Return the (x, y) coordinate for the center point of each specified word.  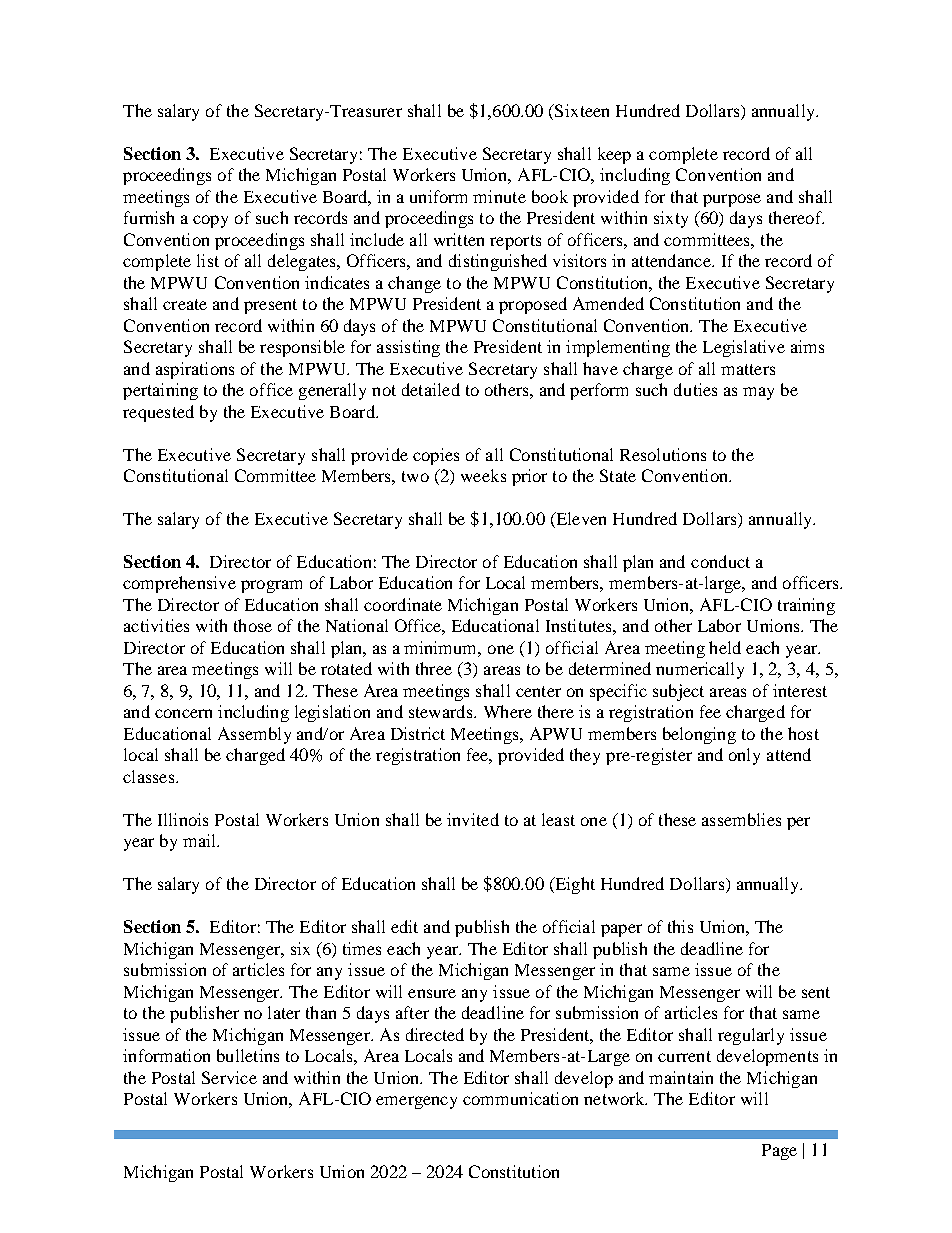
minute (499, 196)
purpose (732, 200)
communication (520, 1098)
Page (779, 1152)
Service (229, 1077)
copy (210, 221)
